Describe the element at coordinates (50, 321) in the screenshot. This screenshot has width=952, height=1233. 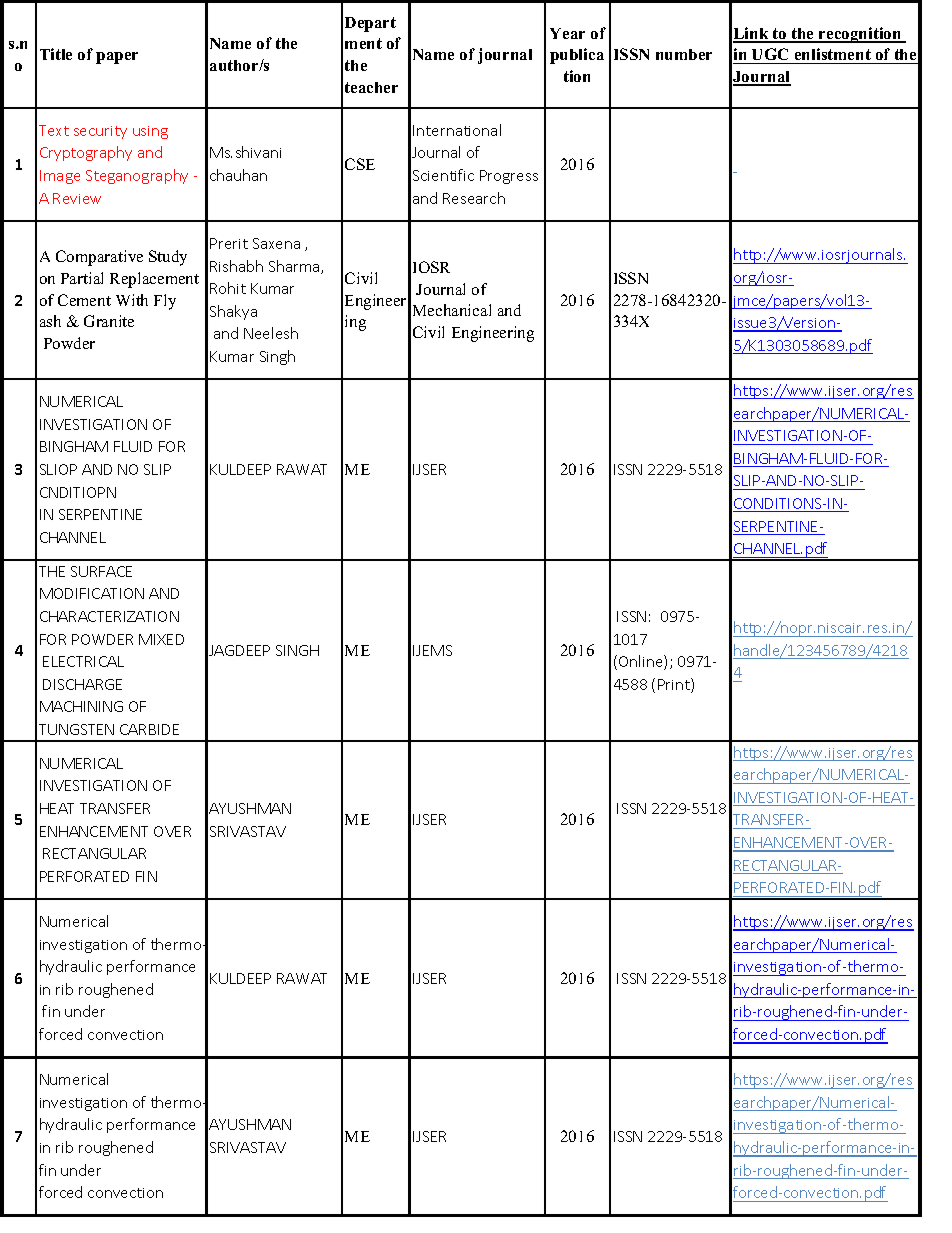
I see `ash` at that location.
